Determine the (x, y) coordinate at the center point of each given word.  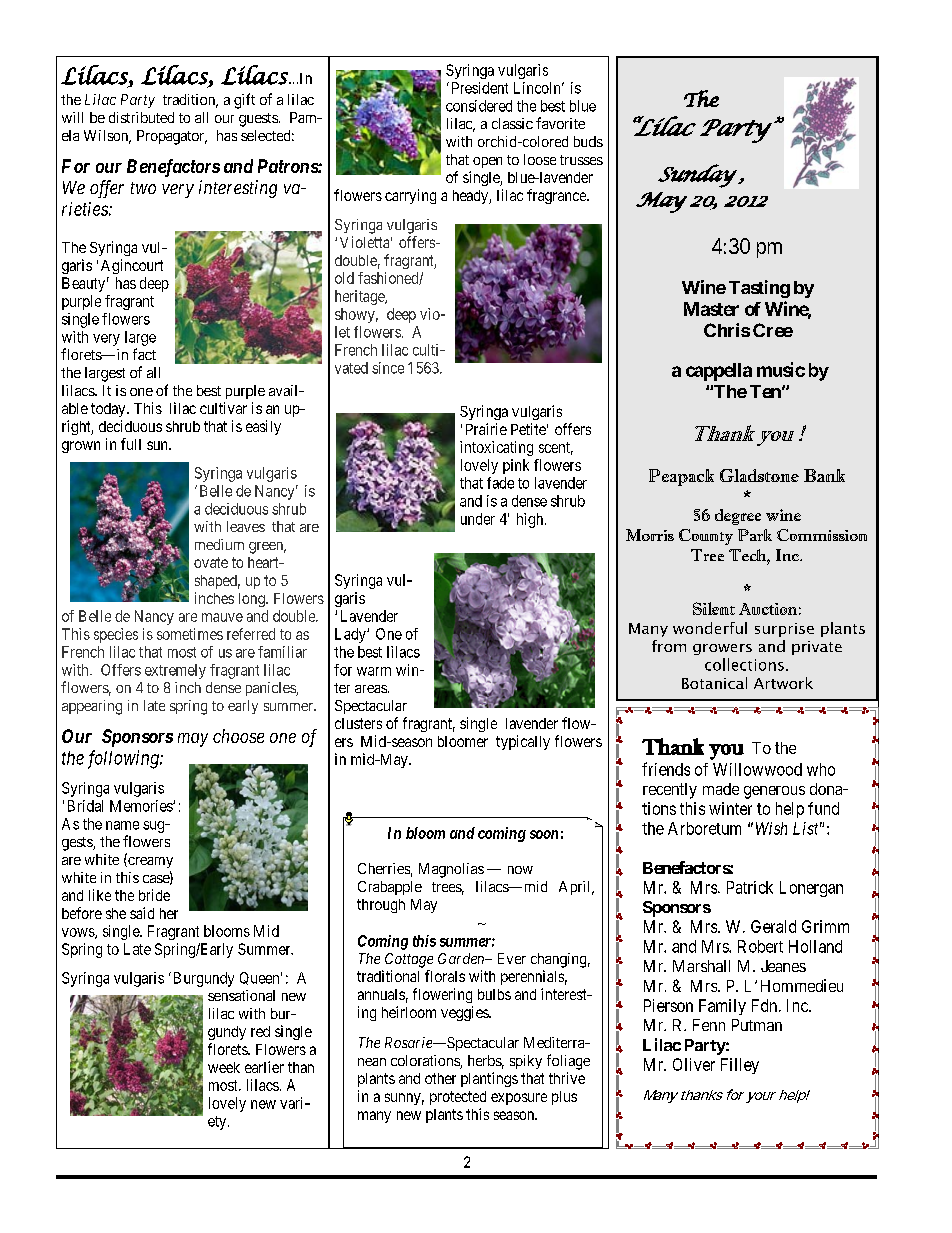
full (131, 444)
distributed (141, 117)
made (721, 789)
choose (238, 736)
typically (523, 742)
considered (479, 106)
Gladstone (759, 475)
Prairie (486, 429)
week (224, 1067)
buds (588, 141)
